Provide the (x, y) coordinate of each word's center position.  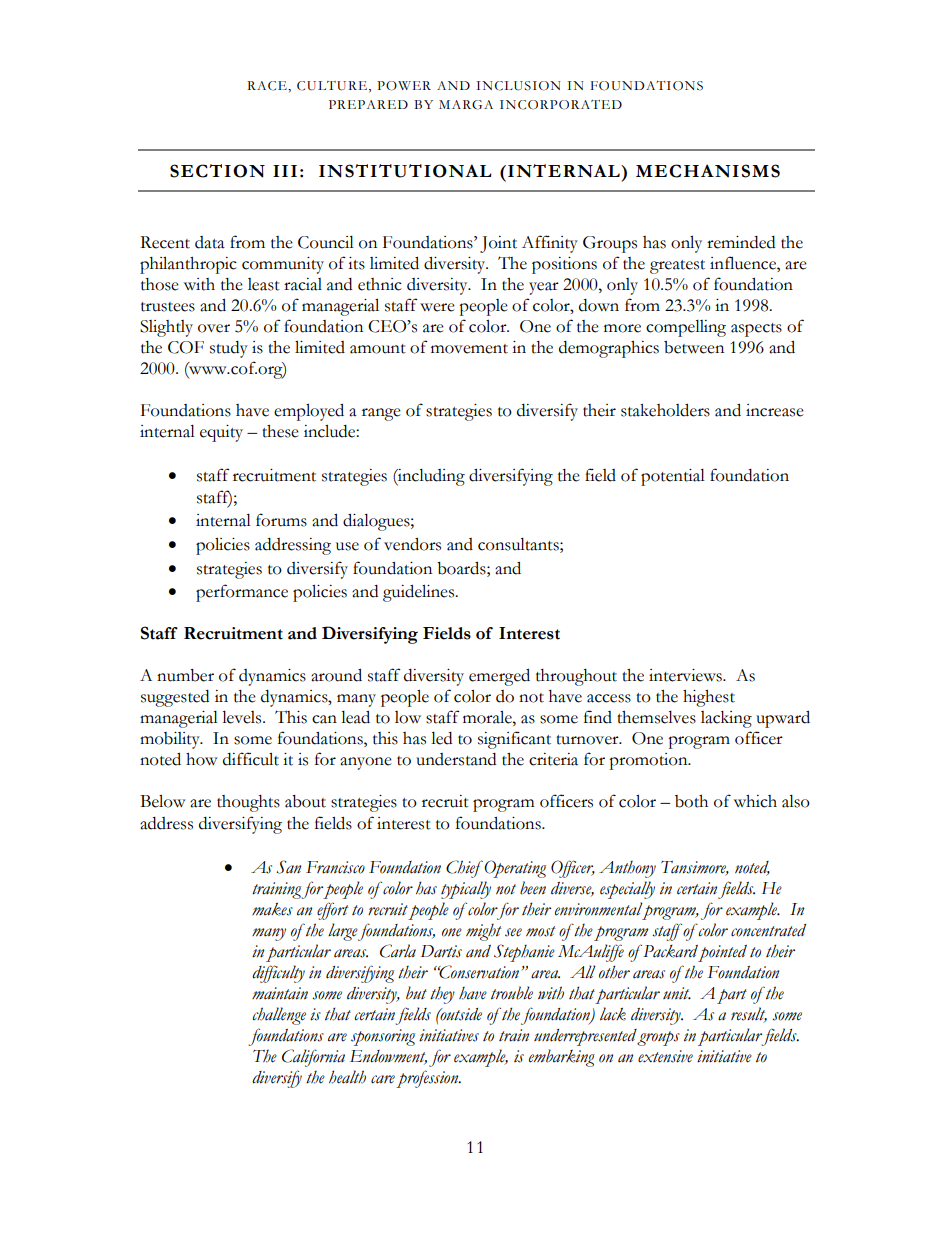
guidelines (420, 593)
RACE (268, 86)
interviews (686, 675)
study (229, 349)
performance (242, 593)
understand (456, 759)
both (691, 801)
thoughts (248, 803)
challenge (279, 1016)
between (694, 347)
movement (469, 349)
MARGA (466, 105)
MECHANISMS (708, 171)
